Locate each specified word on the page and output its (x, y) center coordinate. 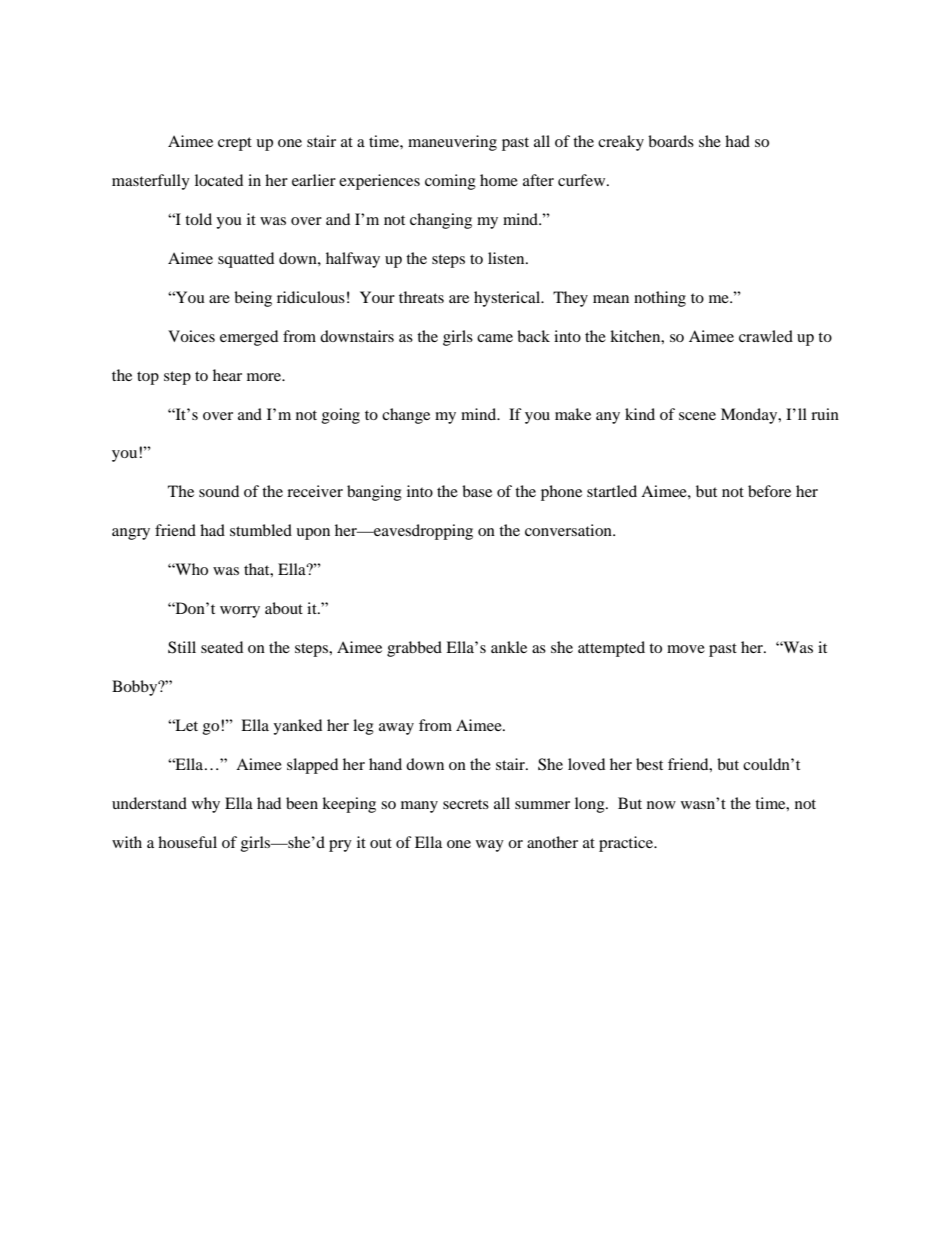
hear (227, 375)
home (499, 180)
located (219, 180)
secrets (466, 804)
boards (671, 141)
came (495, 338)
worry (240, 612)
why (206, 805)
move (686, 649)
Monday (750, 416)
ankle (509, 647)
